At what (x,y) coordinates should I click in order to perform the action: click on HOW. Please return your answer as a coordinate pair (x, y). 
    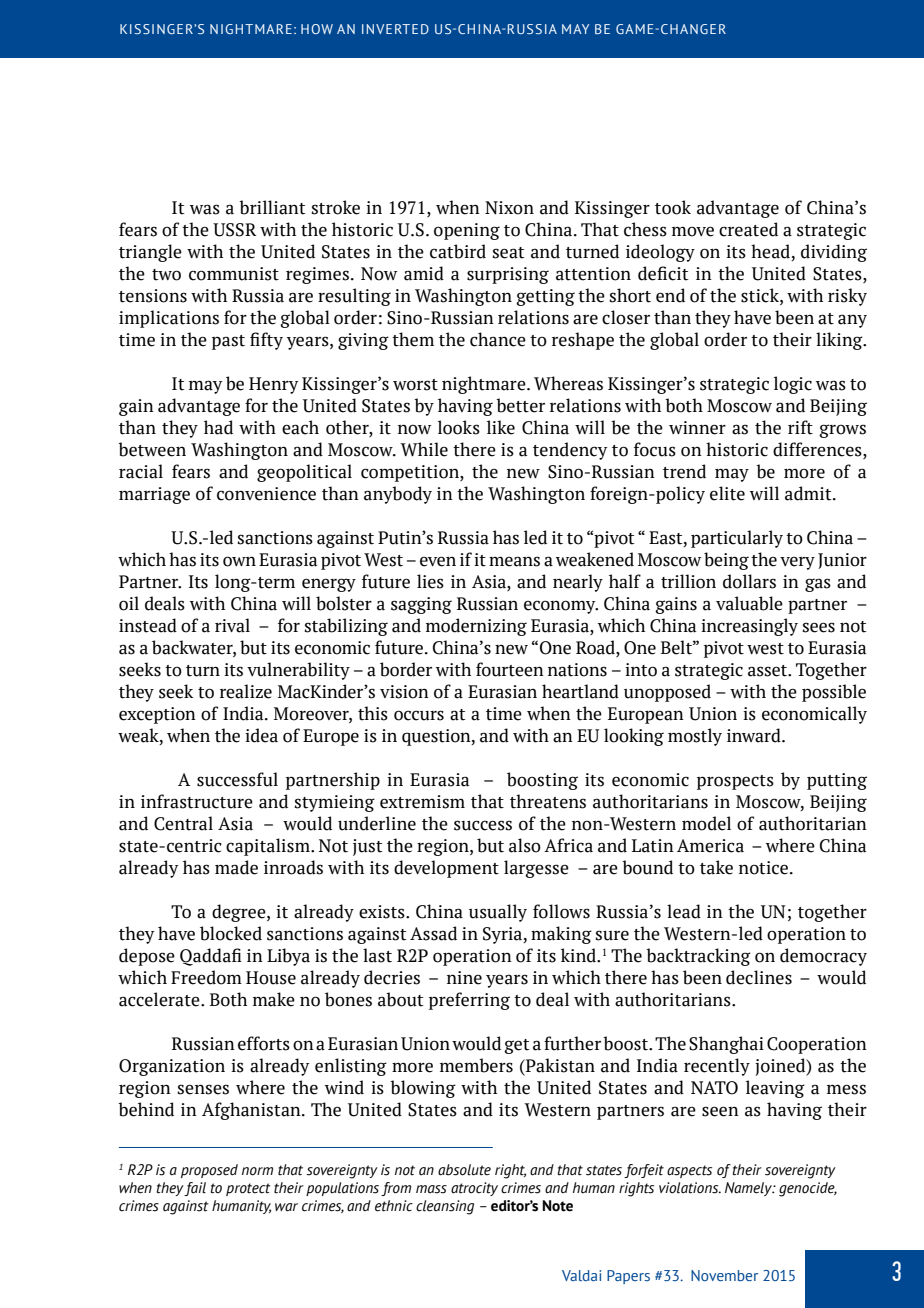
    Looking at the image, I should click on (317, 29).
